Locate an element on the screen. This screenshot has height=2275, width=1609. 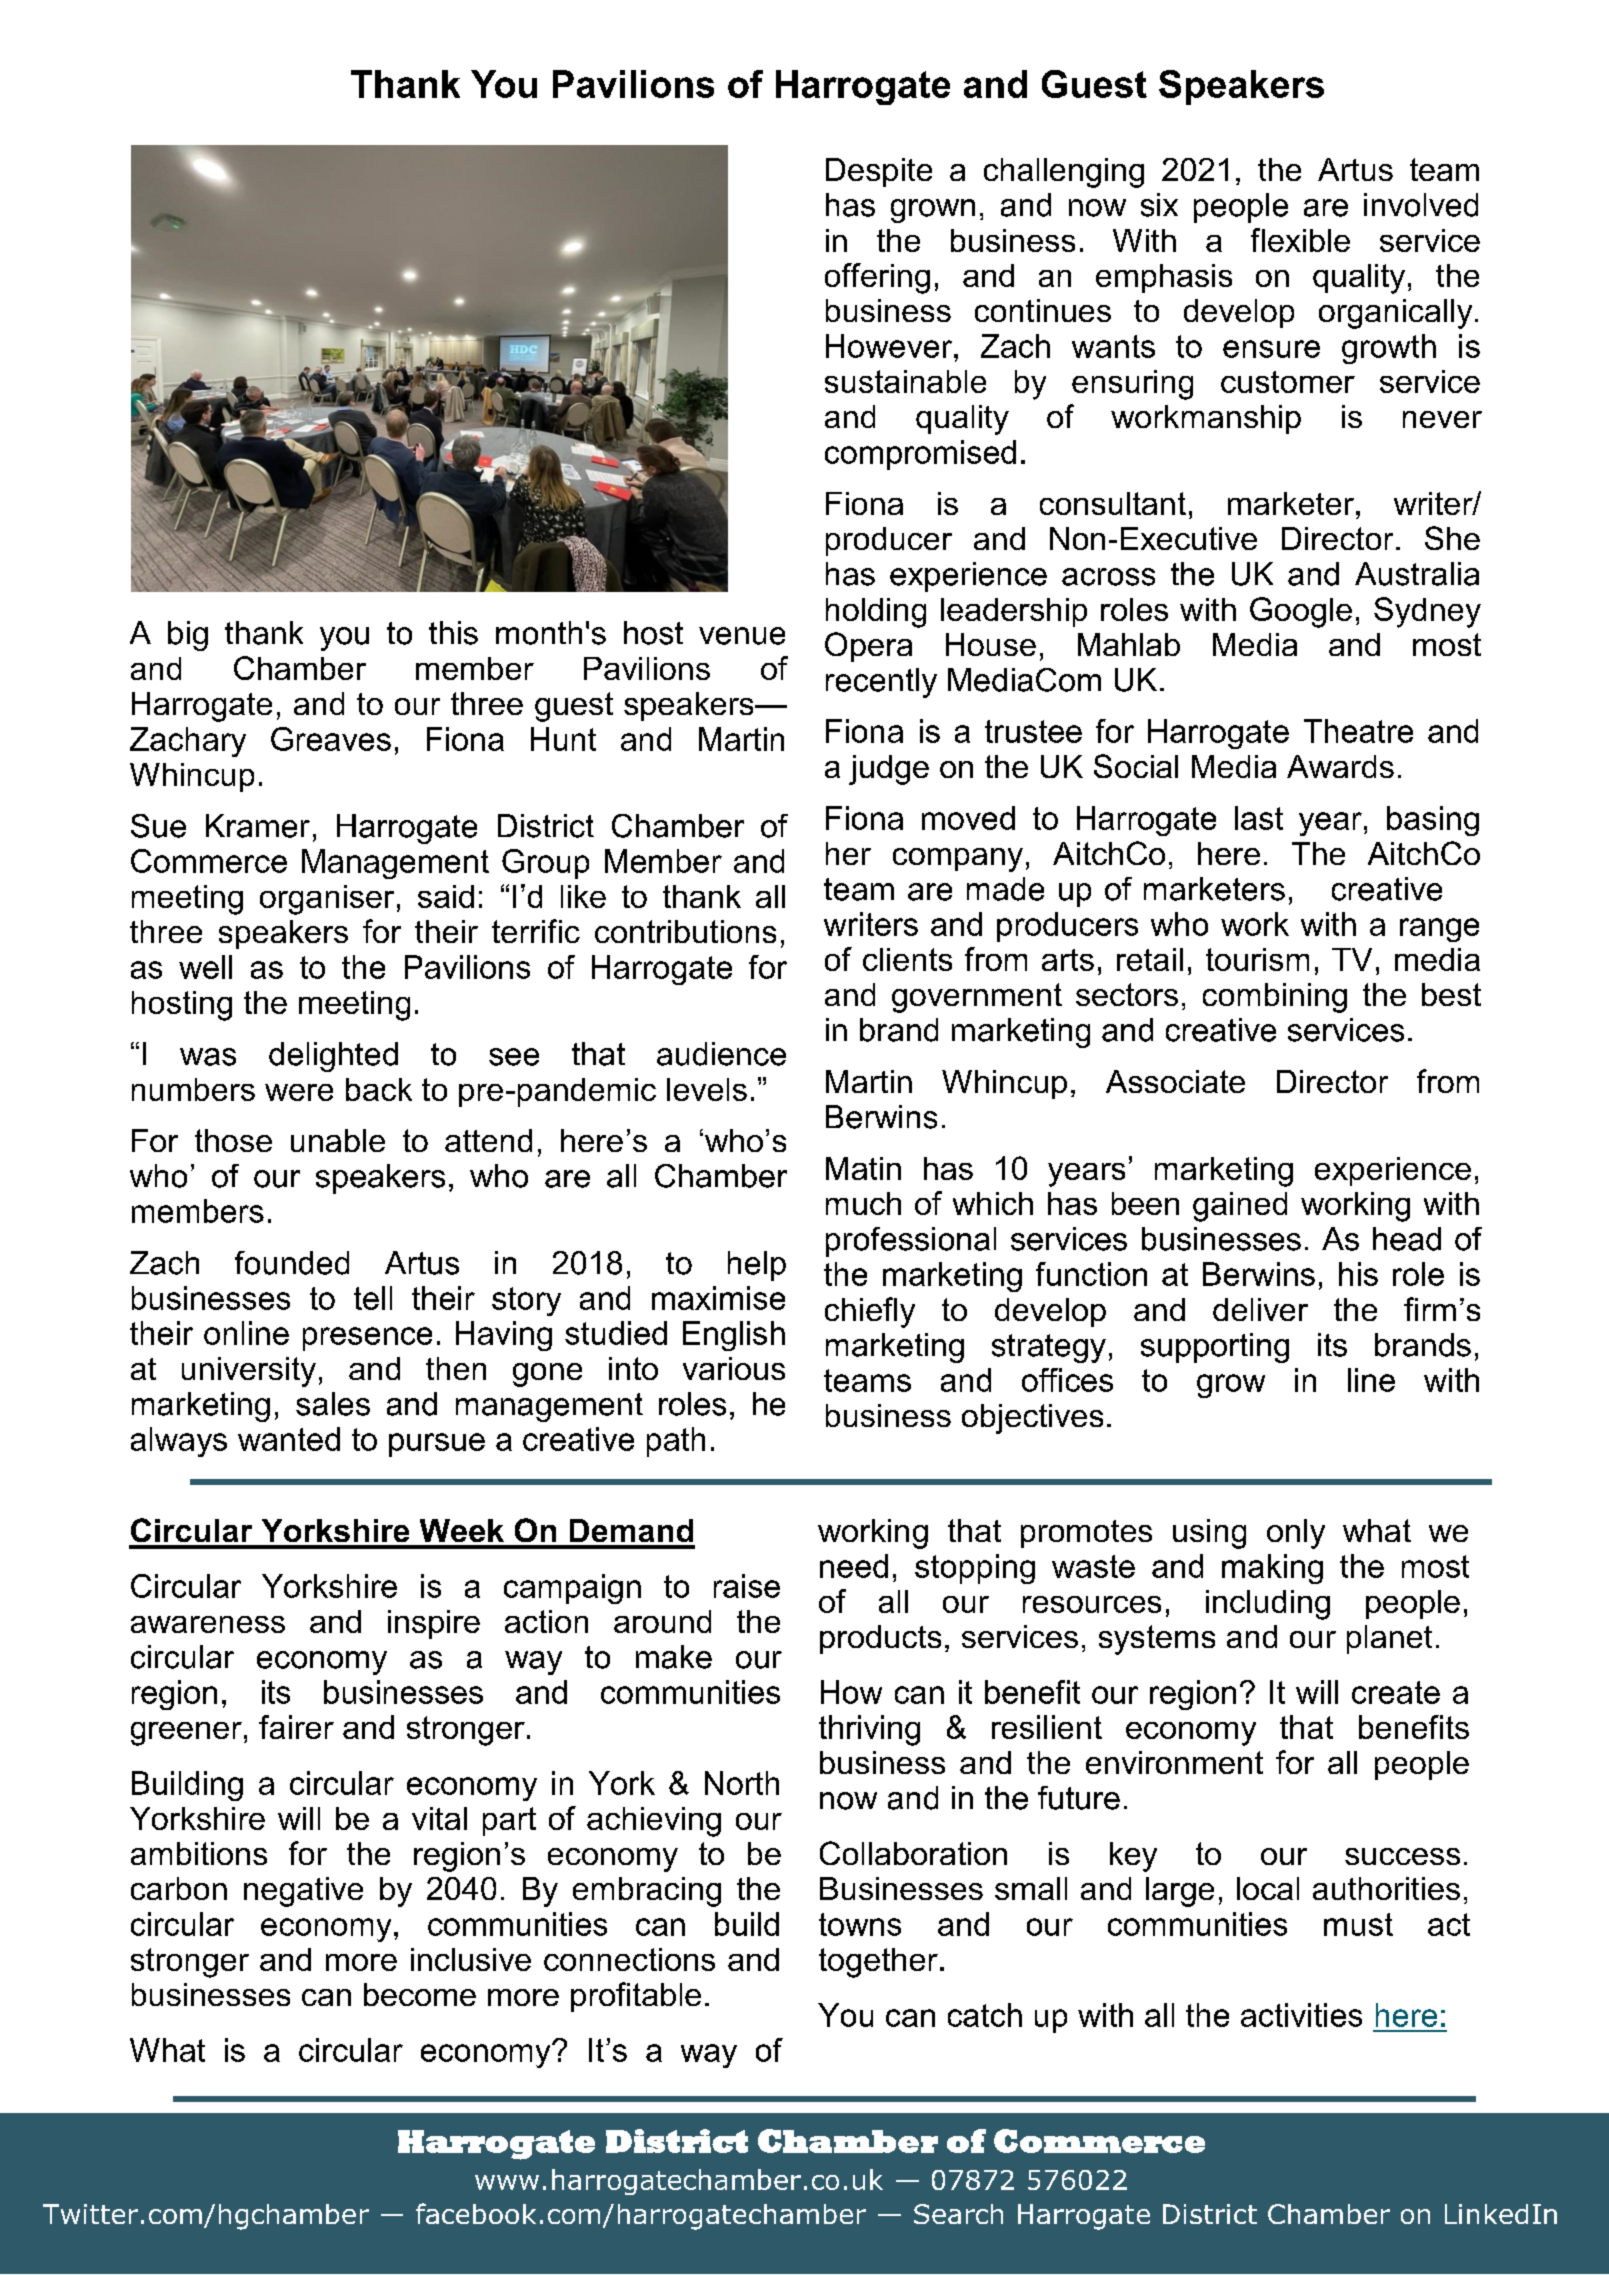
activities is located at coordinates (1301, 2015).
